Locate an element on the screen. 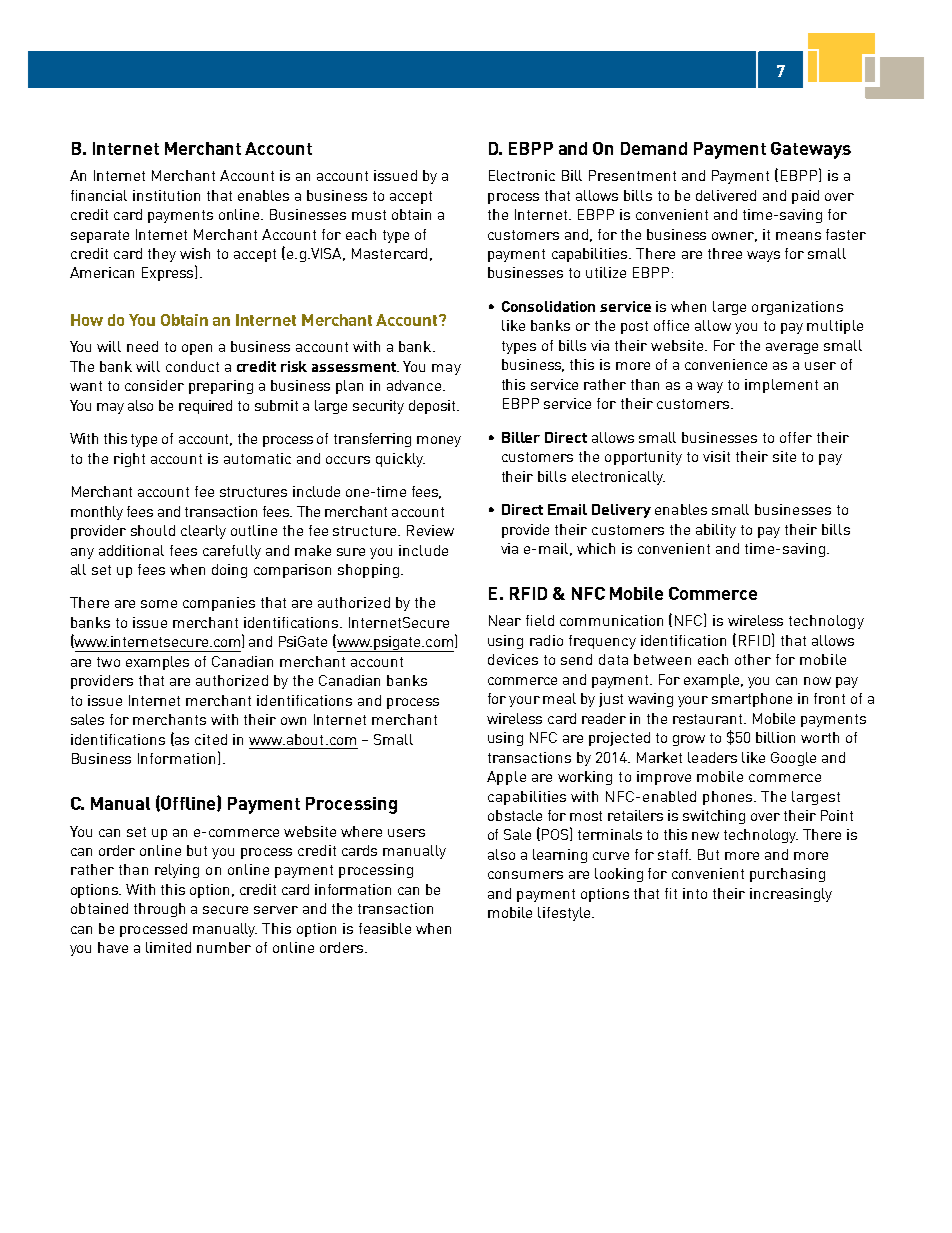  other is located at coordinates (753, 659).
